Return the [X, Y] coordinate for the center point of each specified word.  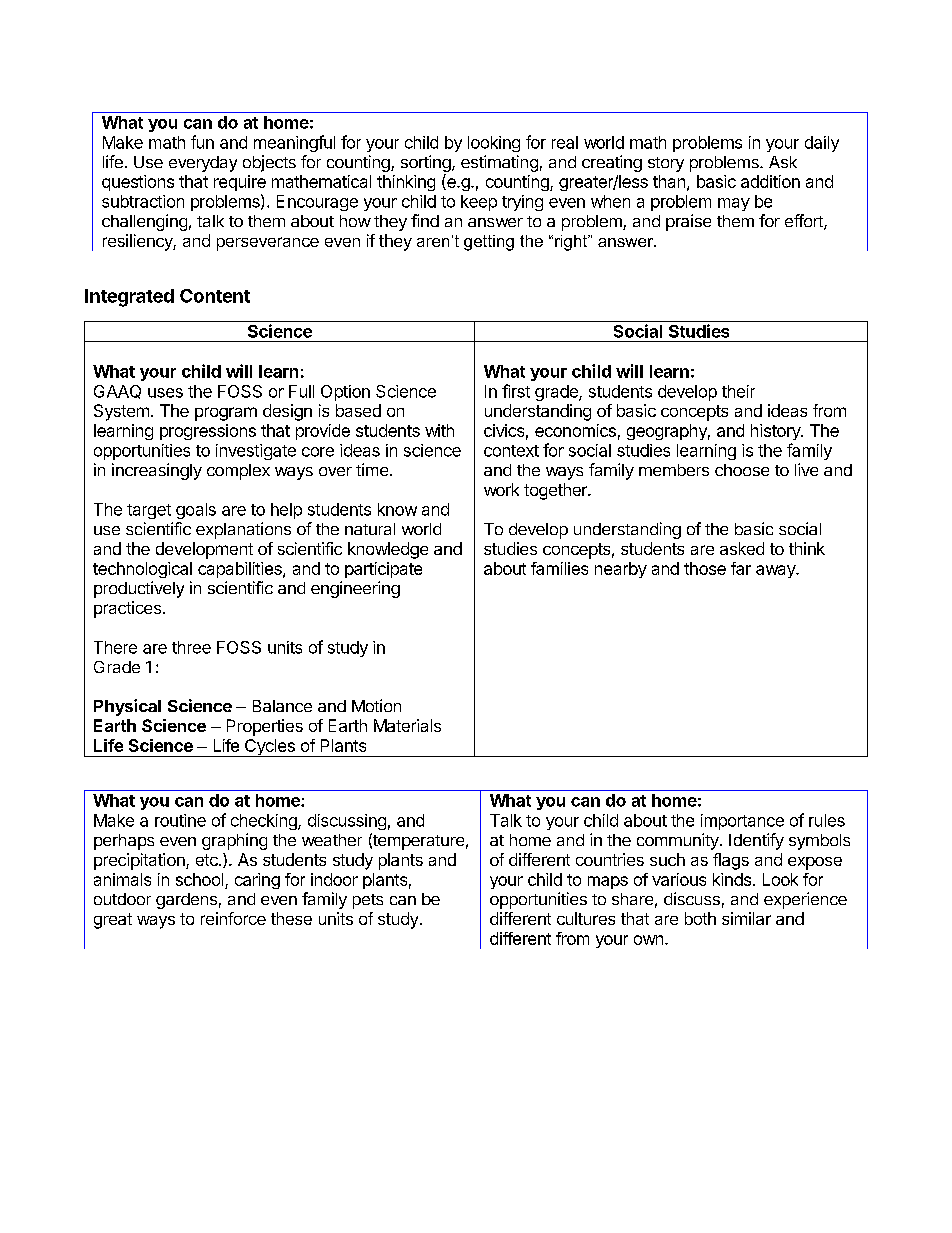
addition [770, 181]
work [501, 489]
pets [368, 901]
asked [742, 548]
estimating [499, 163]
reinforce [233, 918]
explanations [243, 530]
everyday [203, 164]
